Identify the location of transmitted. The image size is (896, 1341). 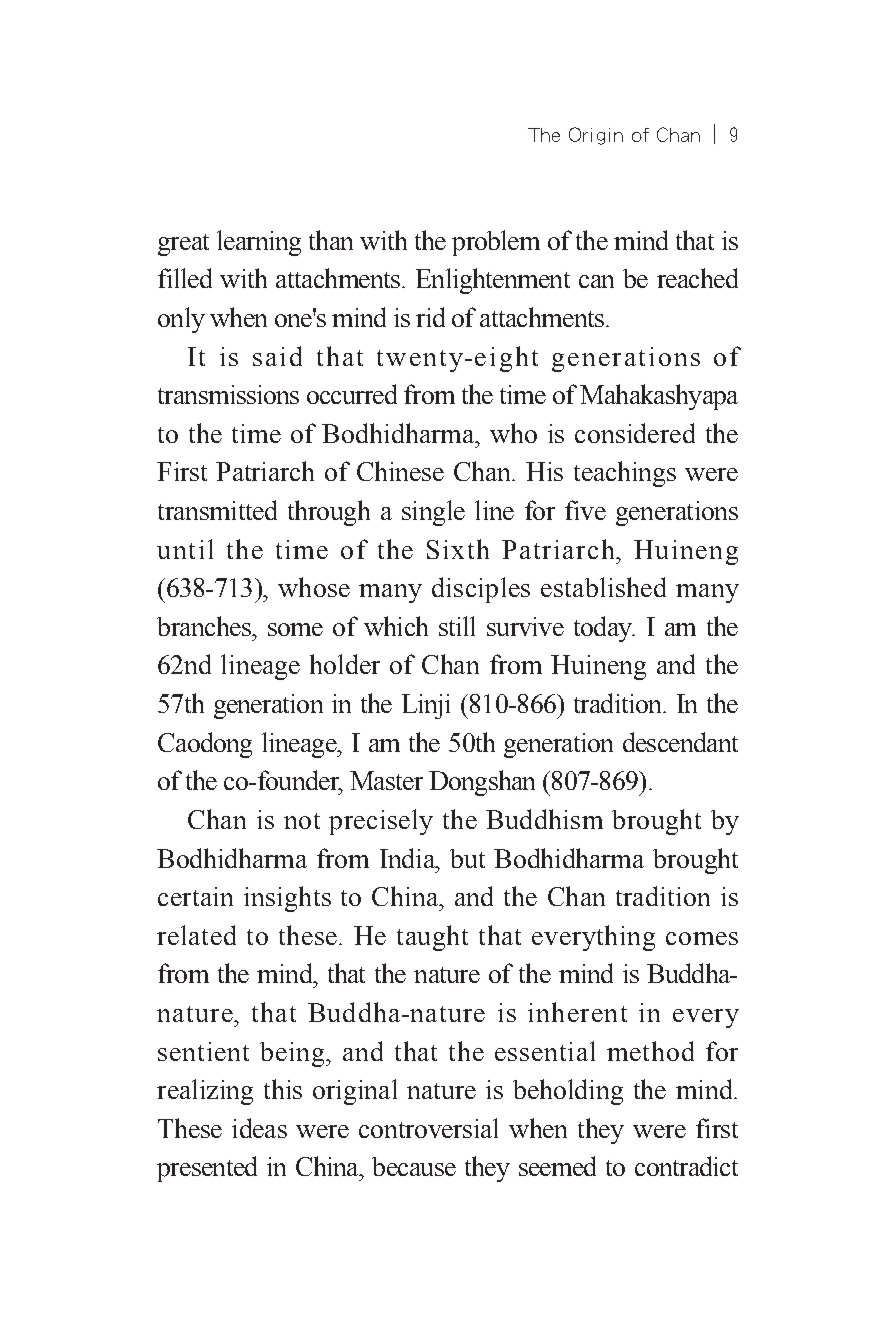
(217, 510).
